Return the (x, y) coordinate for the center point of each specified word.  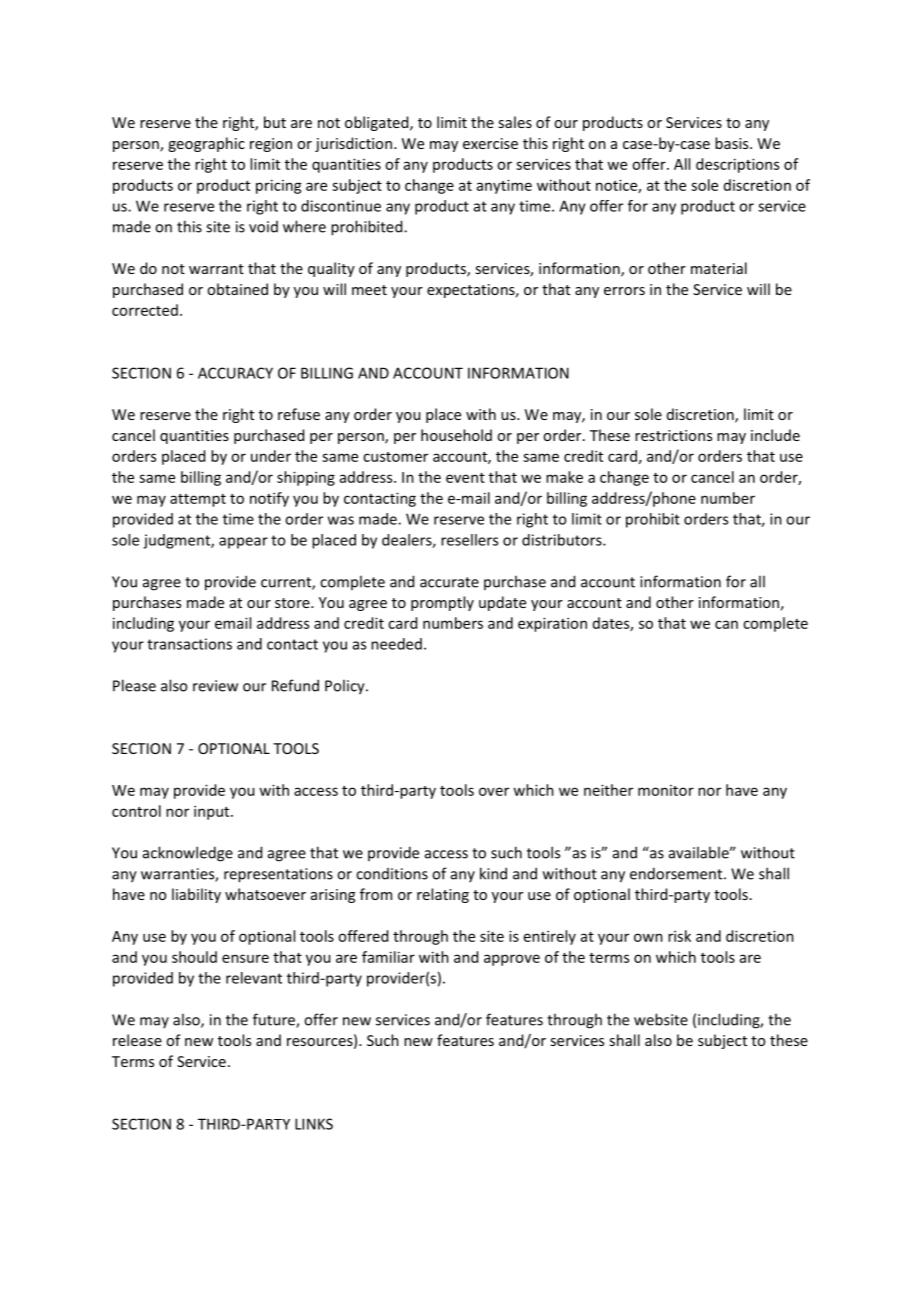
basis (733, 143)
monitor (666, 790)
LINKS (314, 1124)
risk (679, 936)
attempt (198, 500)
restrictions (673, 435)
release (137, 1040)
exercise (490, 143)
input (213, 812)
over (494, 791)
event (465, 478)
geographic (206, 144)
